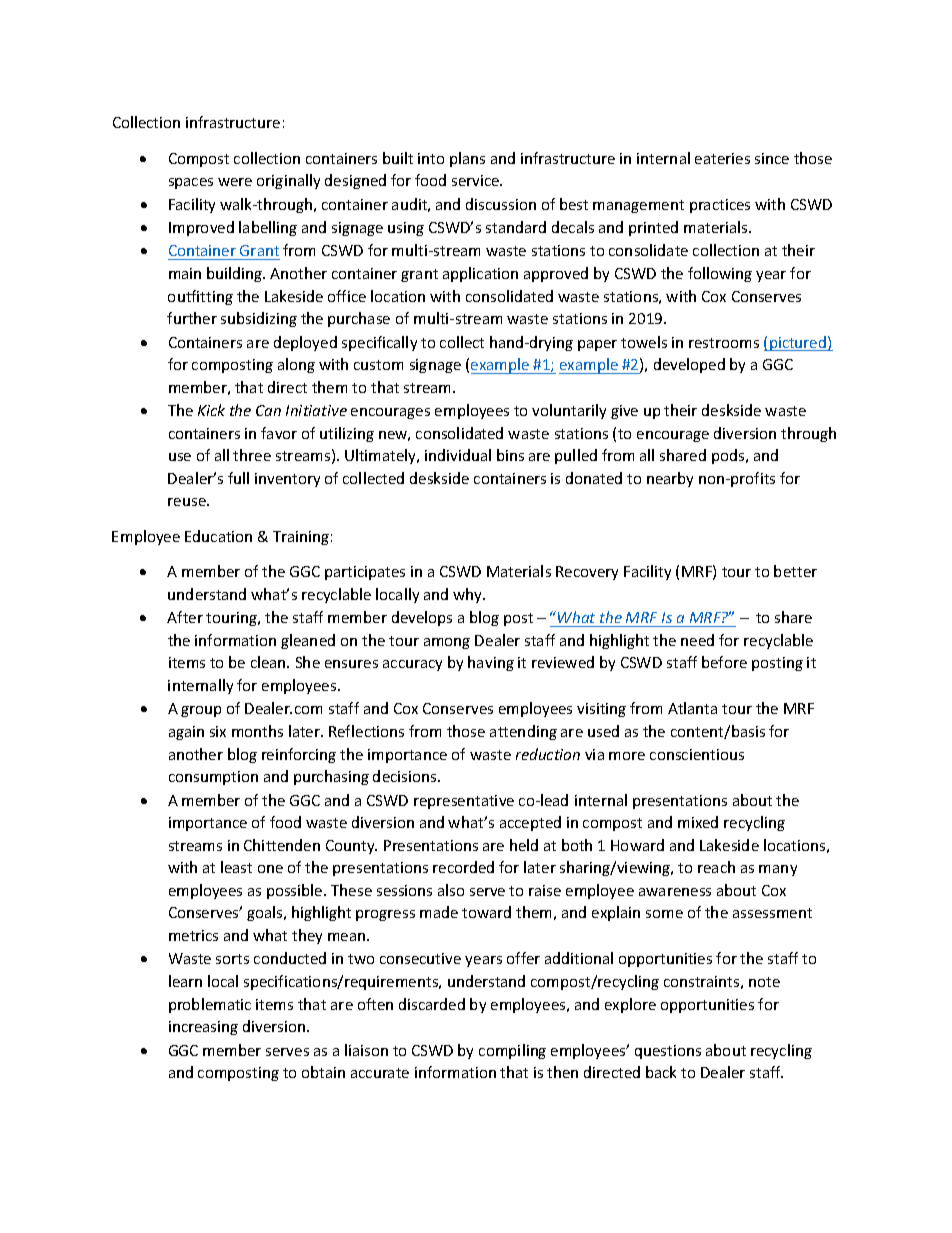 This page has width=952, height=1233. I want to click on practices, so click(720, 206).
